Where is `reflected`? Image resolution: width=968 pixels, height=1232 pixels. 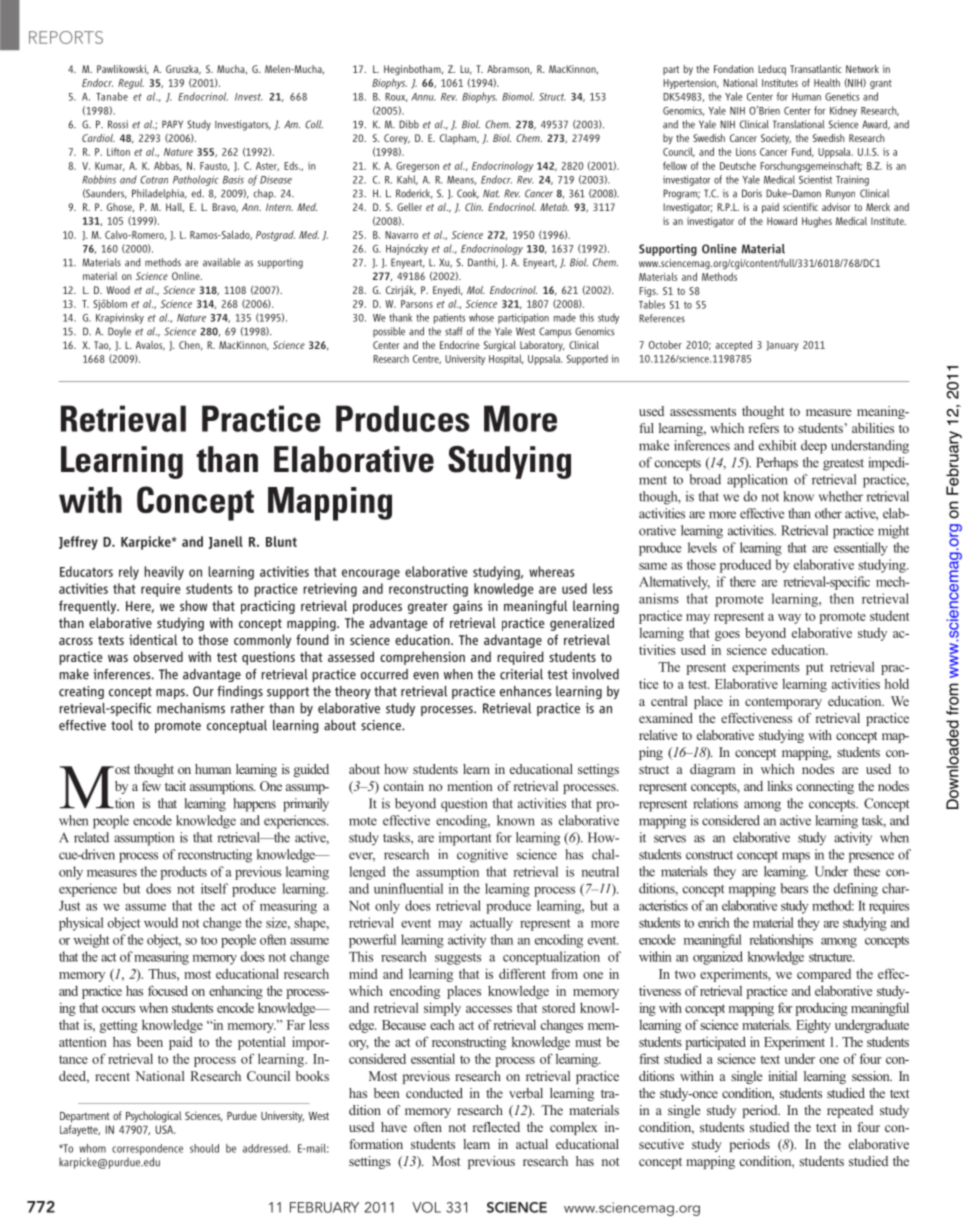
reflected is located at coordinates (496, 1127).
